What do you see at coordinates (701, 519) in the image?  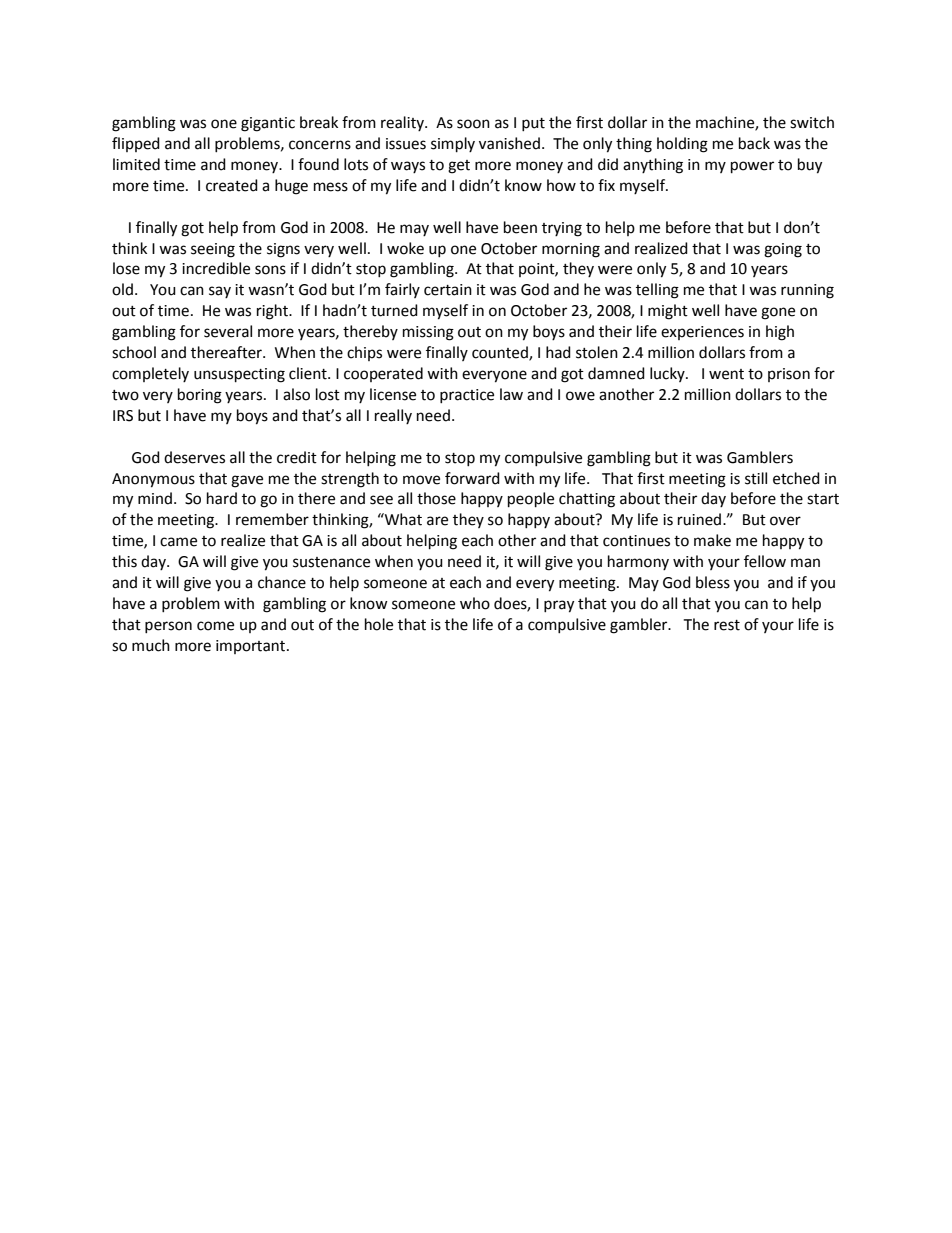 I see `ruined` at bounding box center [701, 519].
